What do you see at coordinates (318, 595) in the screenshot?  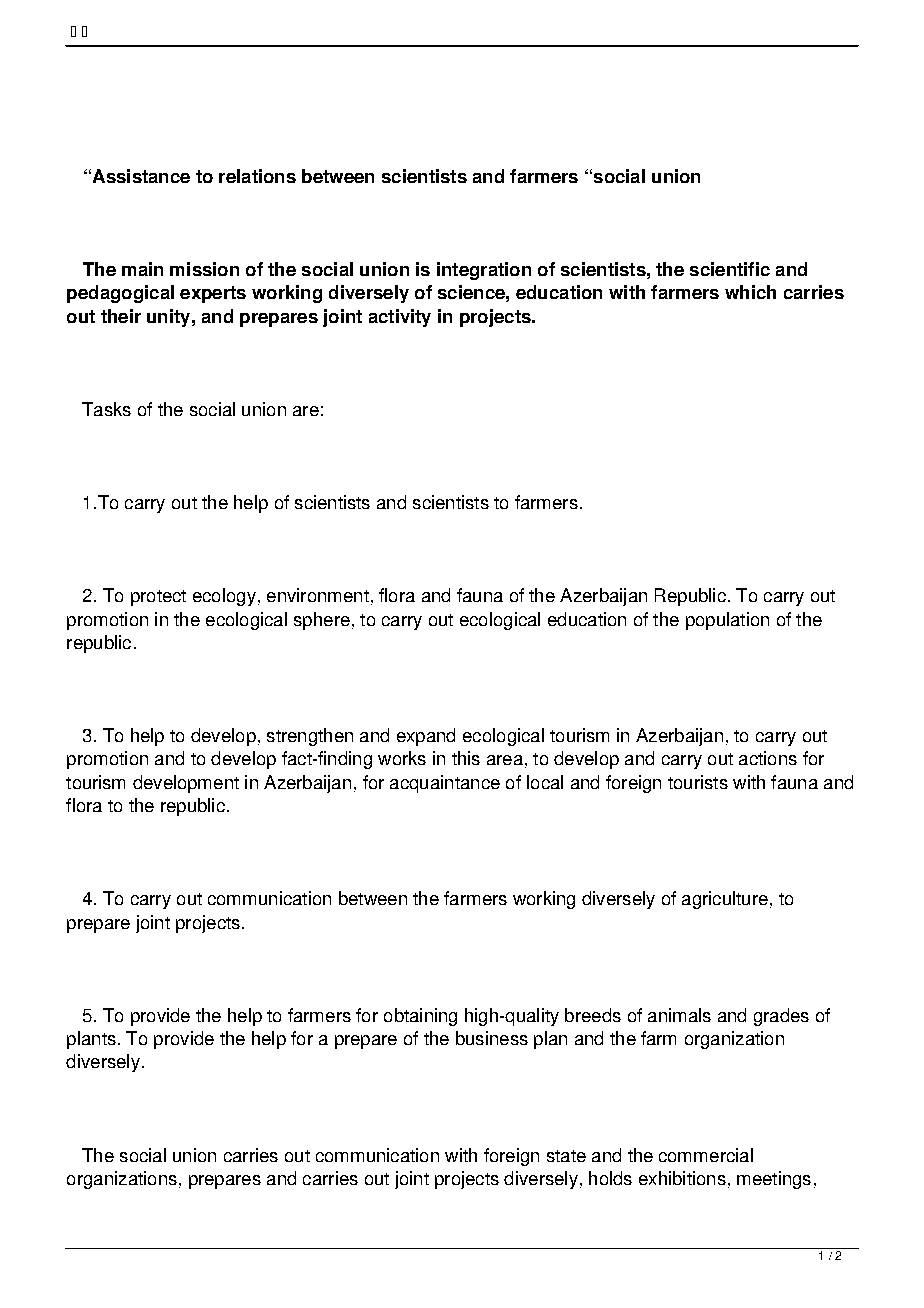 I see `environment` at bounding box center [318, 595].
